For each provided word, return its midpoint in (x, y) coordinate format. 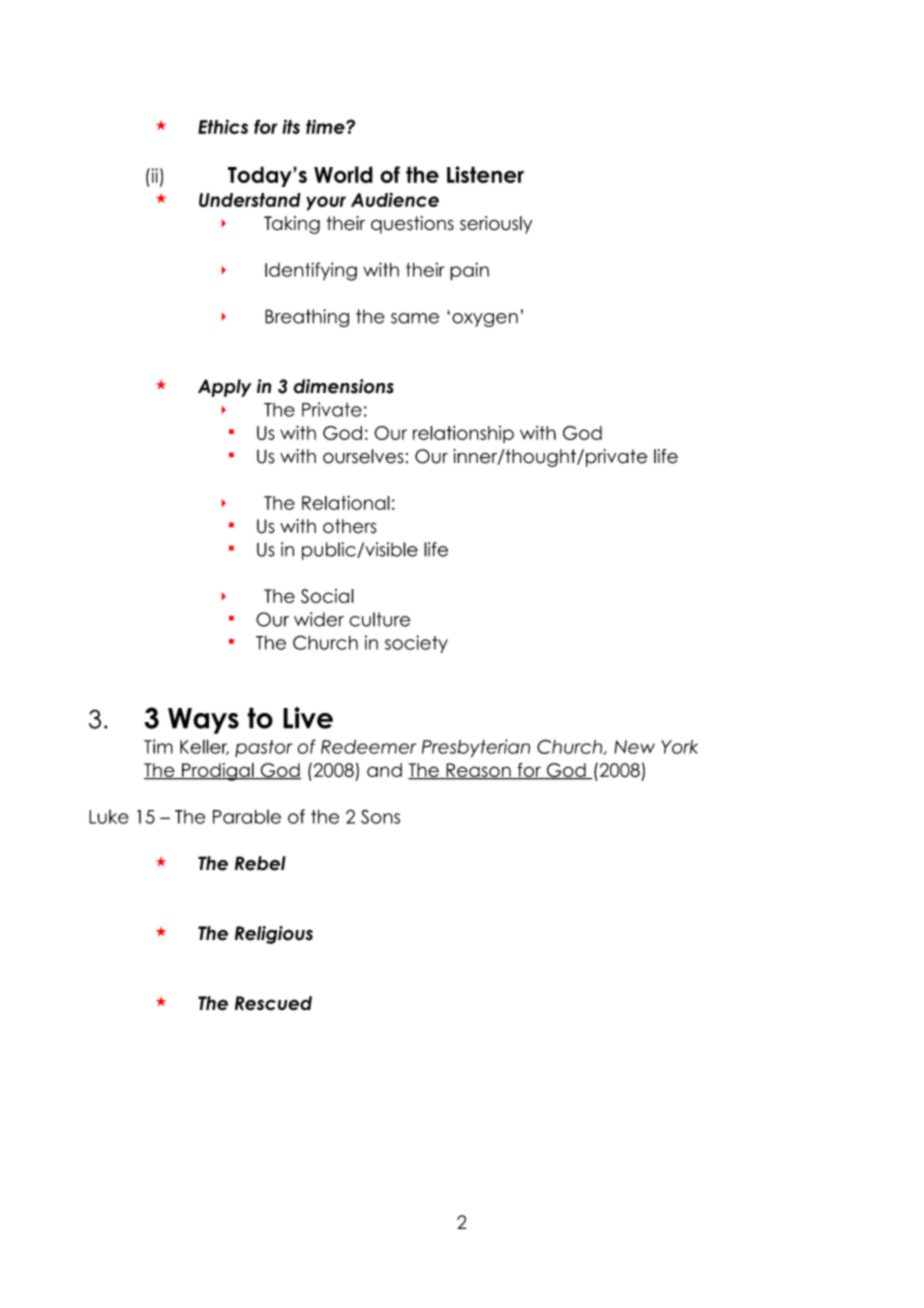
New (634, 747)
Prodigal (218, 772)
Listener (485, 174)
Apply (225, 388)
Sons (380, 816)
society (416, 644)
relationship (463, 434)
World (343, 174)
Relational (346, 502)
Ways (203, 721)
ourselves (363, 456)
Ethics (223, 126)
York (679, 747)
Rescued (273, 1003)
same (415, 318)
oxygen (485, 320)
